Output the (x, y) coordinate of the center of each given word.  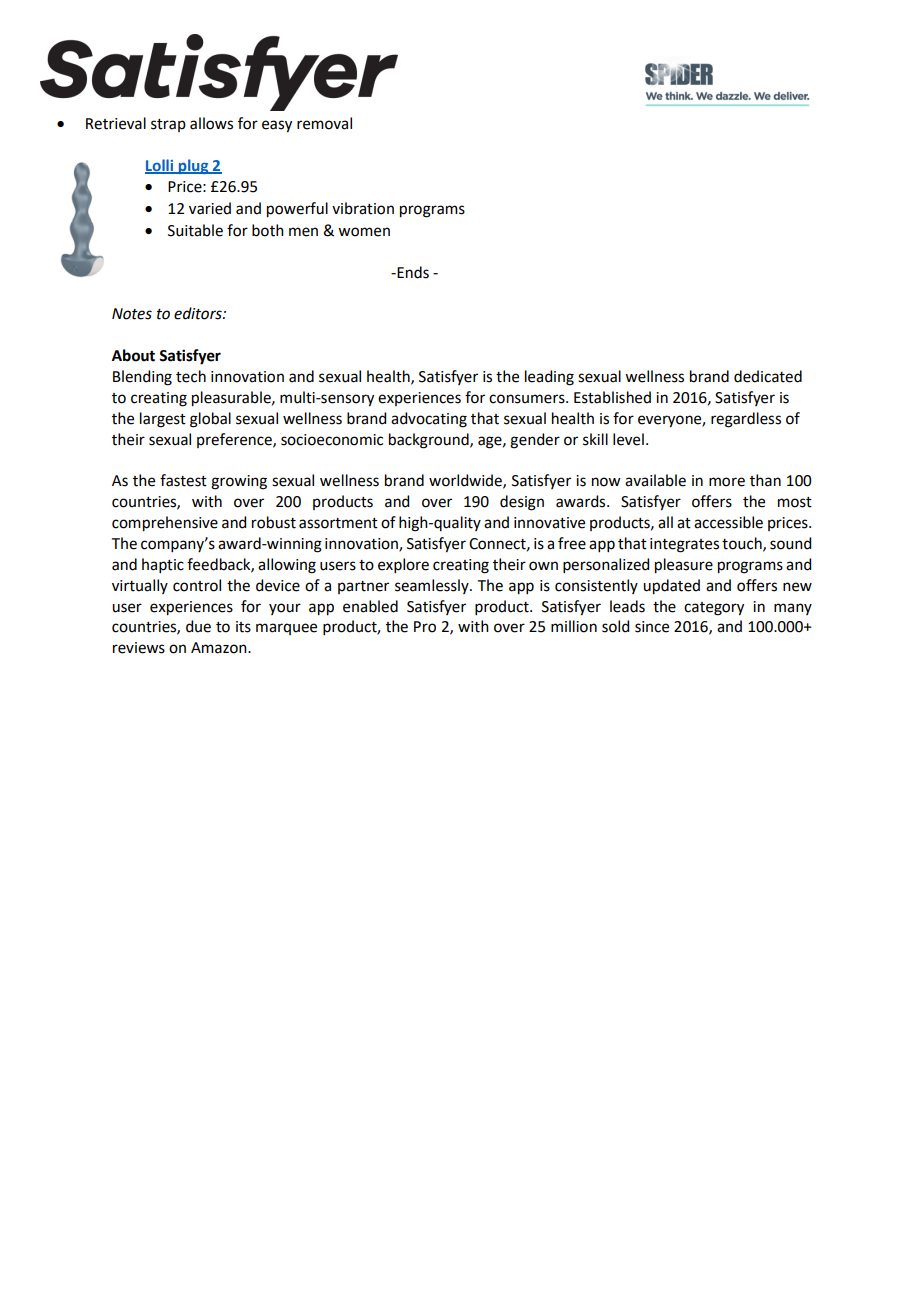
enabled (370, 606)
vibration (363, 208)
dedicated (768, 376)
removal (324, 123)
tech (191, 376)
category (714, 609)
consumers (528, 399)
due (198, 626)
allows (211, 123)
